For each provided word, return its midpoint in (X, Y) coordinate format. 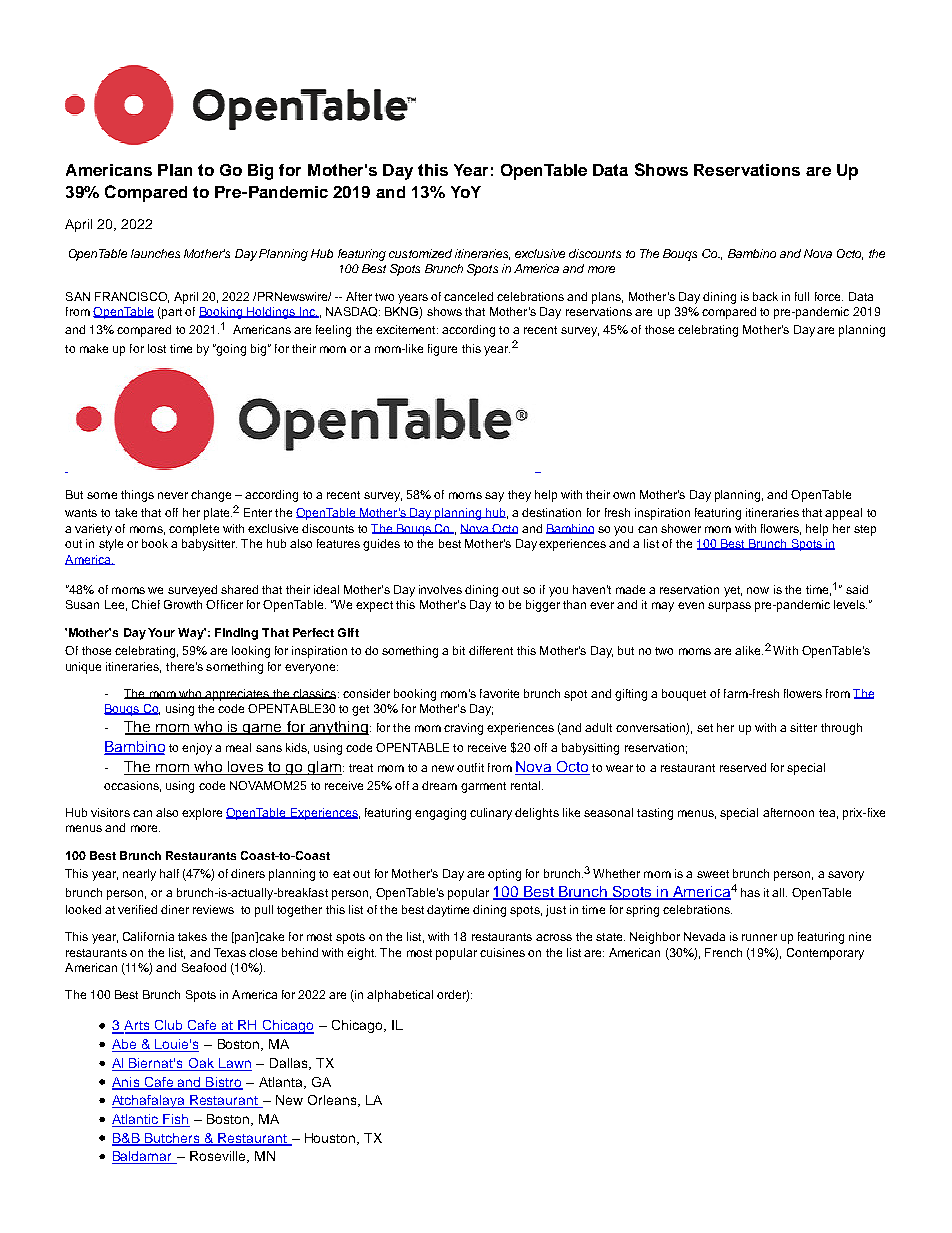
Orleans (333, 1101)
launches (155, 253)
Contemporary (825, 954)
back (765, 296)
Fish (175, 1120)
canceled (468, 296)
